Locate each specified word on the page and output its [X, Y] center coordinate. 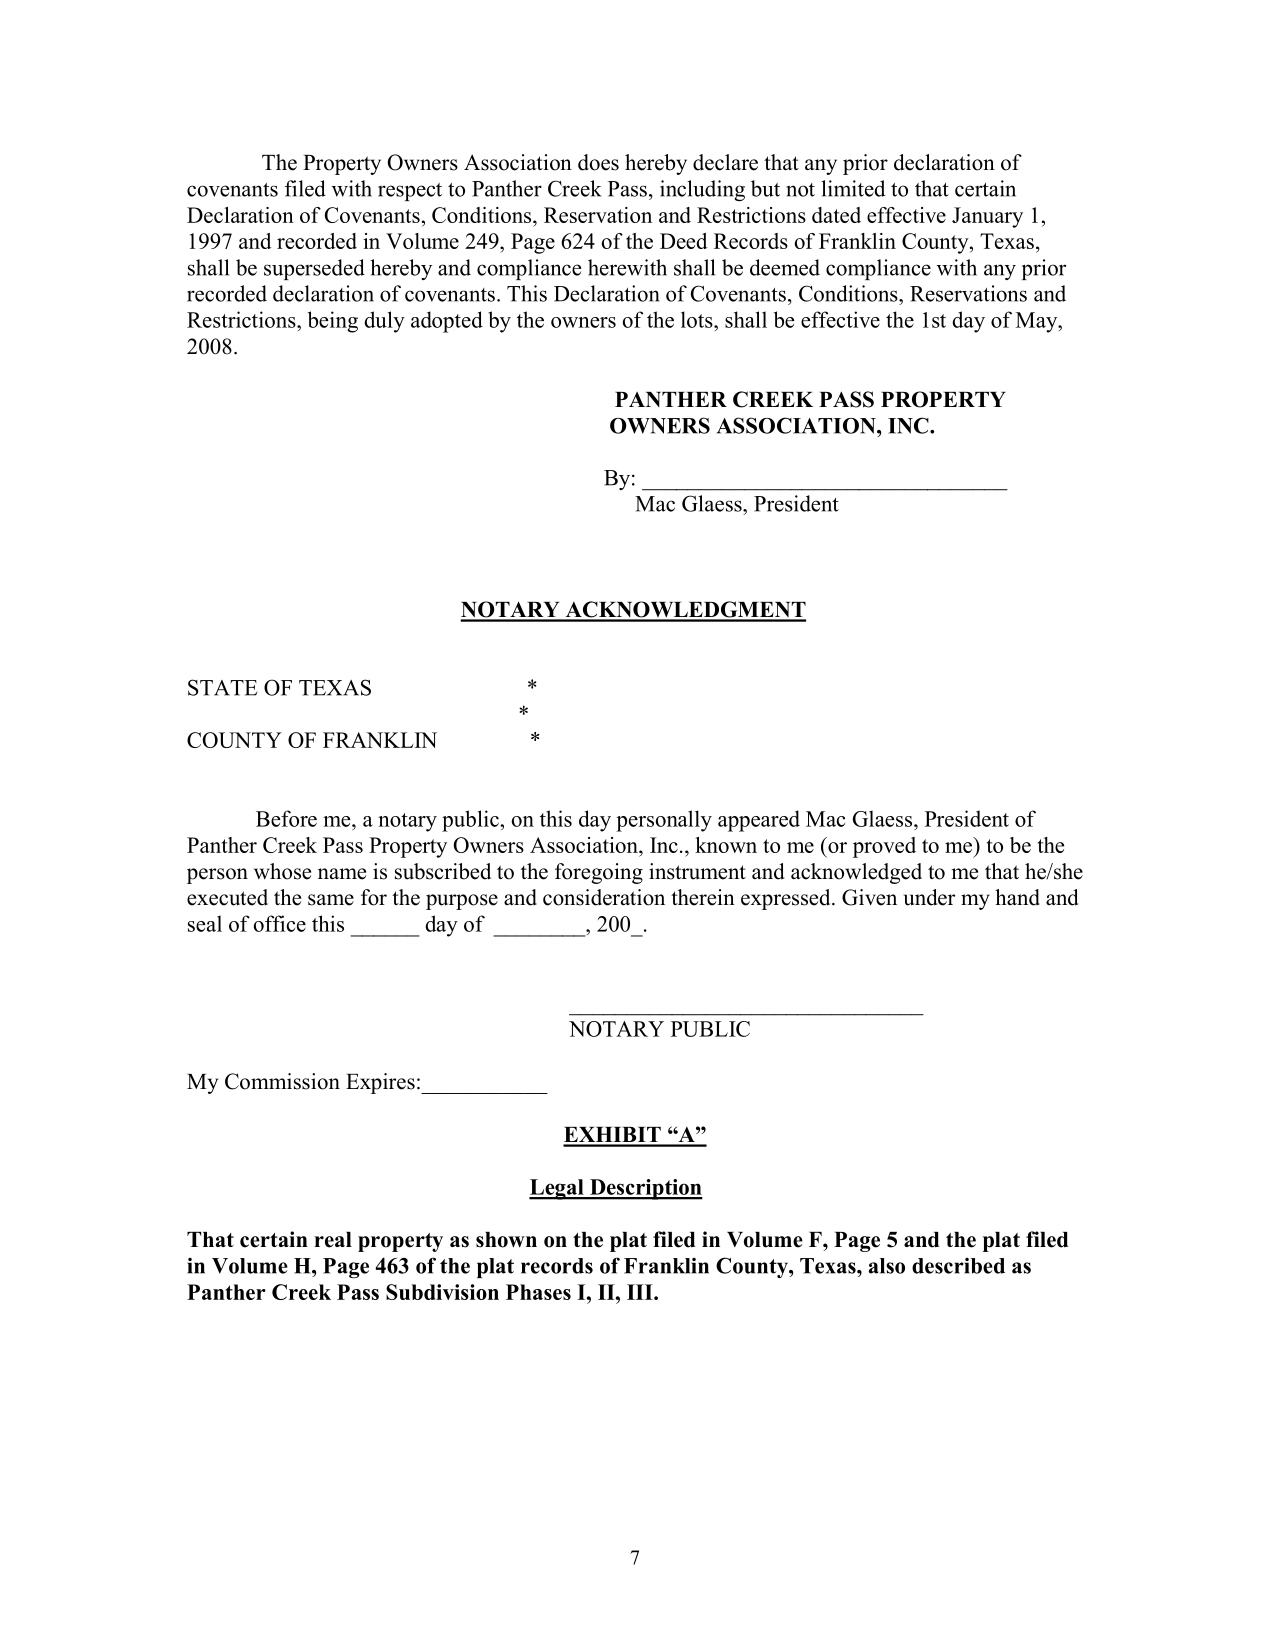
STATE [223, 687]
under [929, 897]
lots [698, 319]
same [331, 900]
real [333, 1240]
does [598, 162]
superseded [314, 269]
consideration [604, 897]
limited [853, 188]
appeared [759, 821]
